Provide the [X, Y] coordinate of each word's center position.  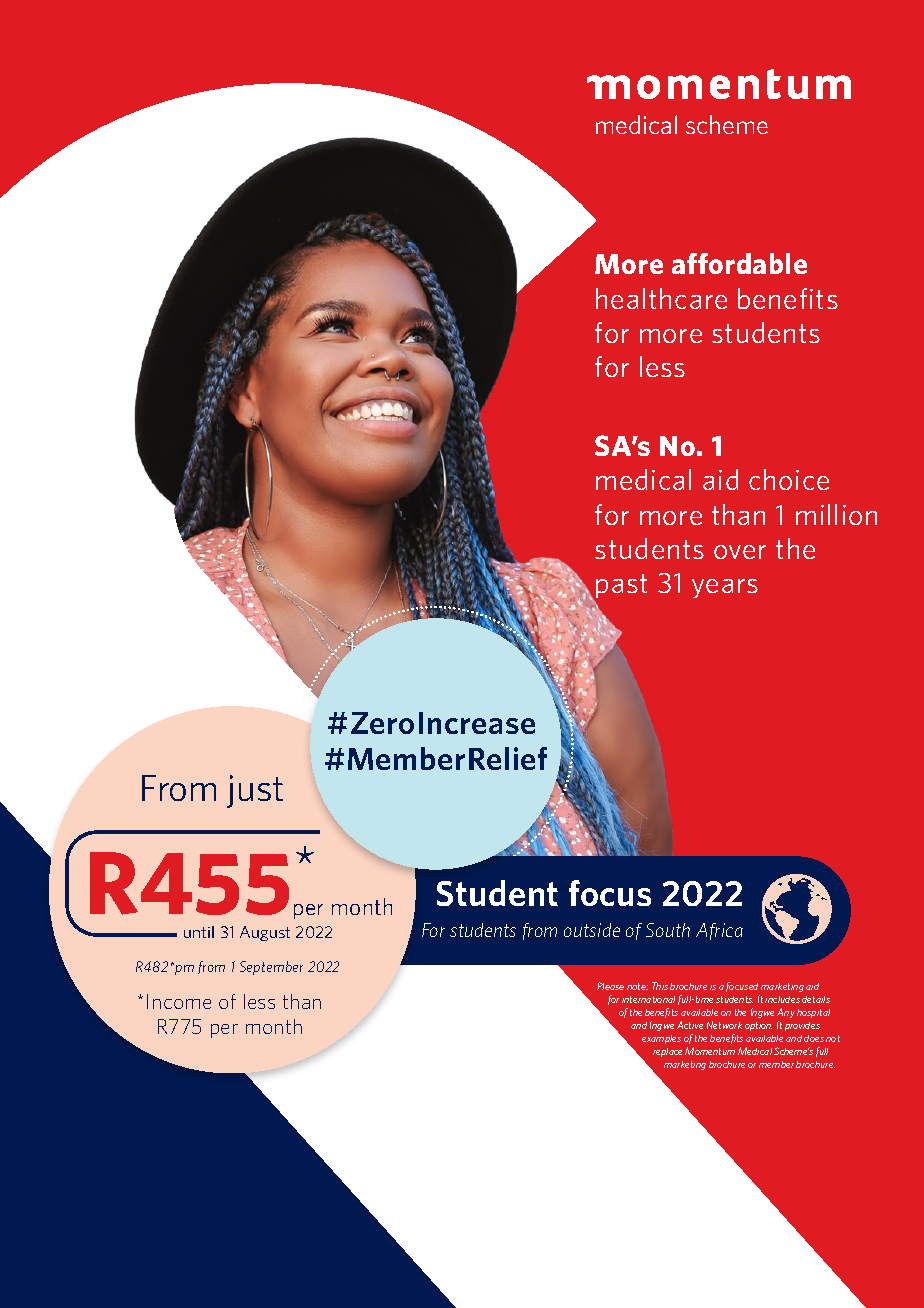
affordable [739, 263]
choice [789, 479]
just [255, 791]
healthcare [661, 298]
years [725, 588]
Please [610, 986]
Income [179, 1001]
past [621, 586]
